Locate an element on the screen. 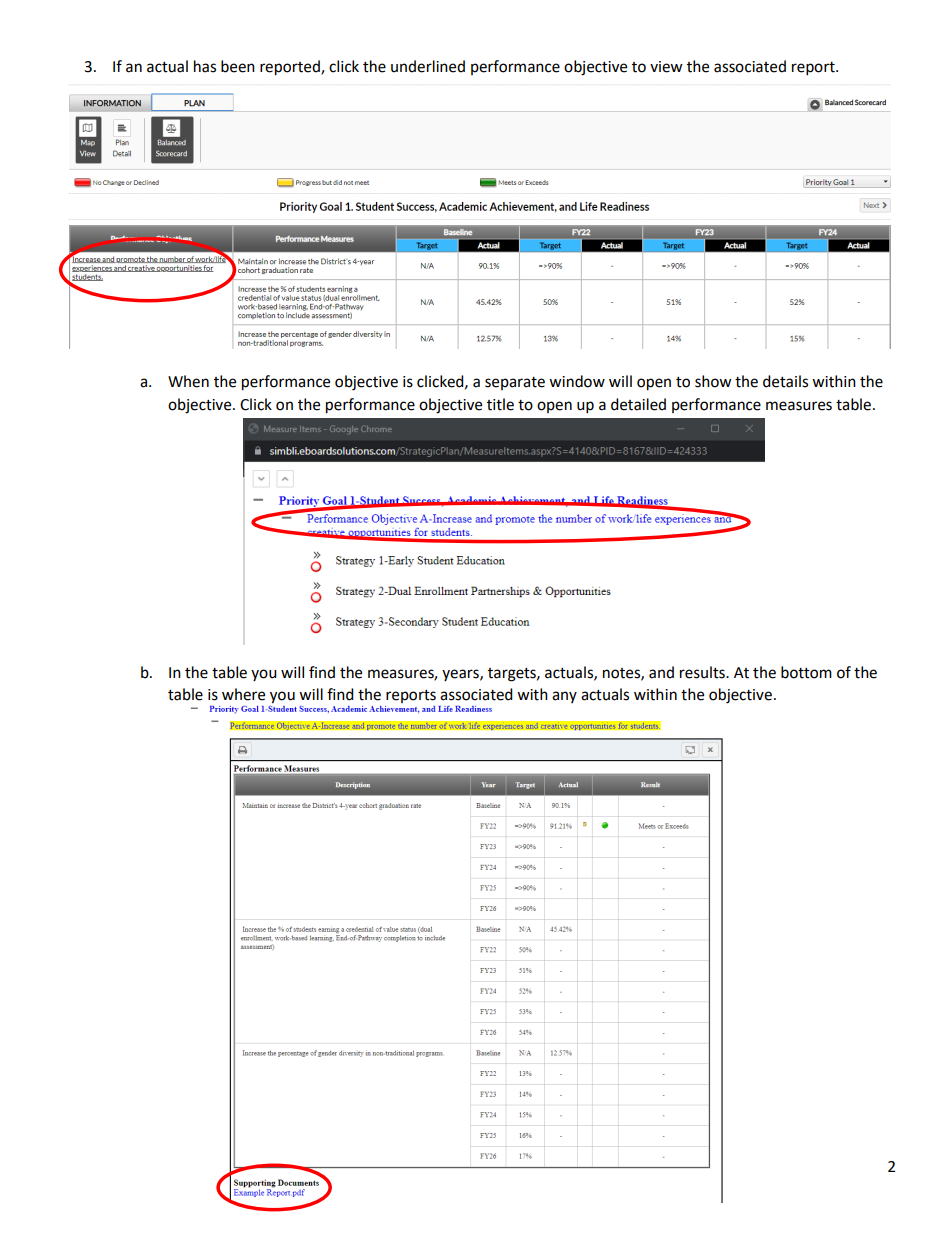 The image size is (952, 1233). been is located at coordinates (238, 66).
